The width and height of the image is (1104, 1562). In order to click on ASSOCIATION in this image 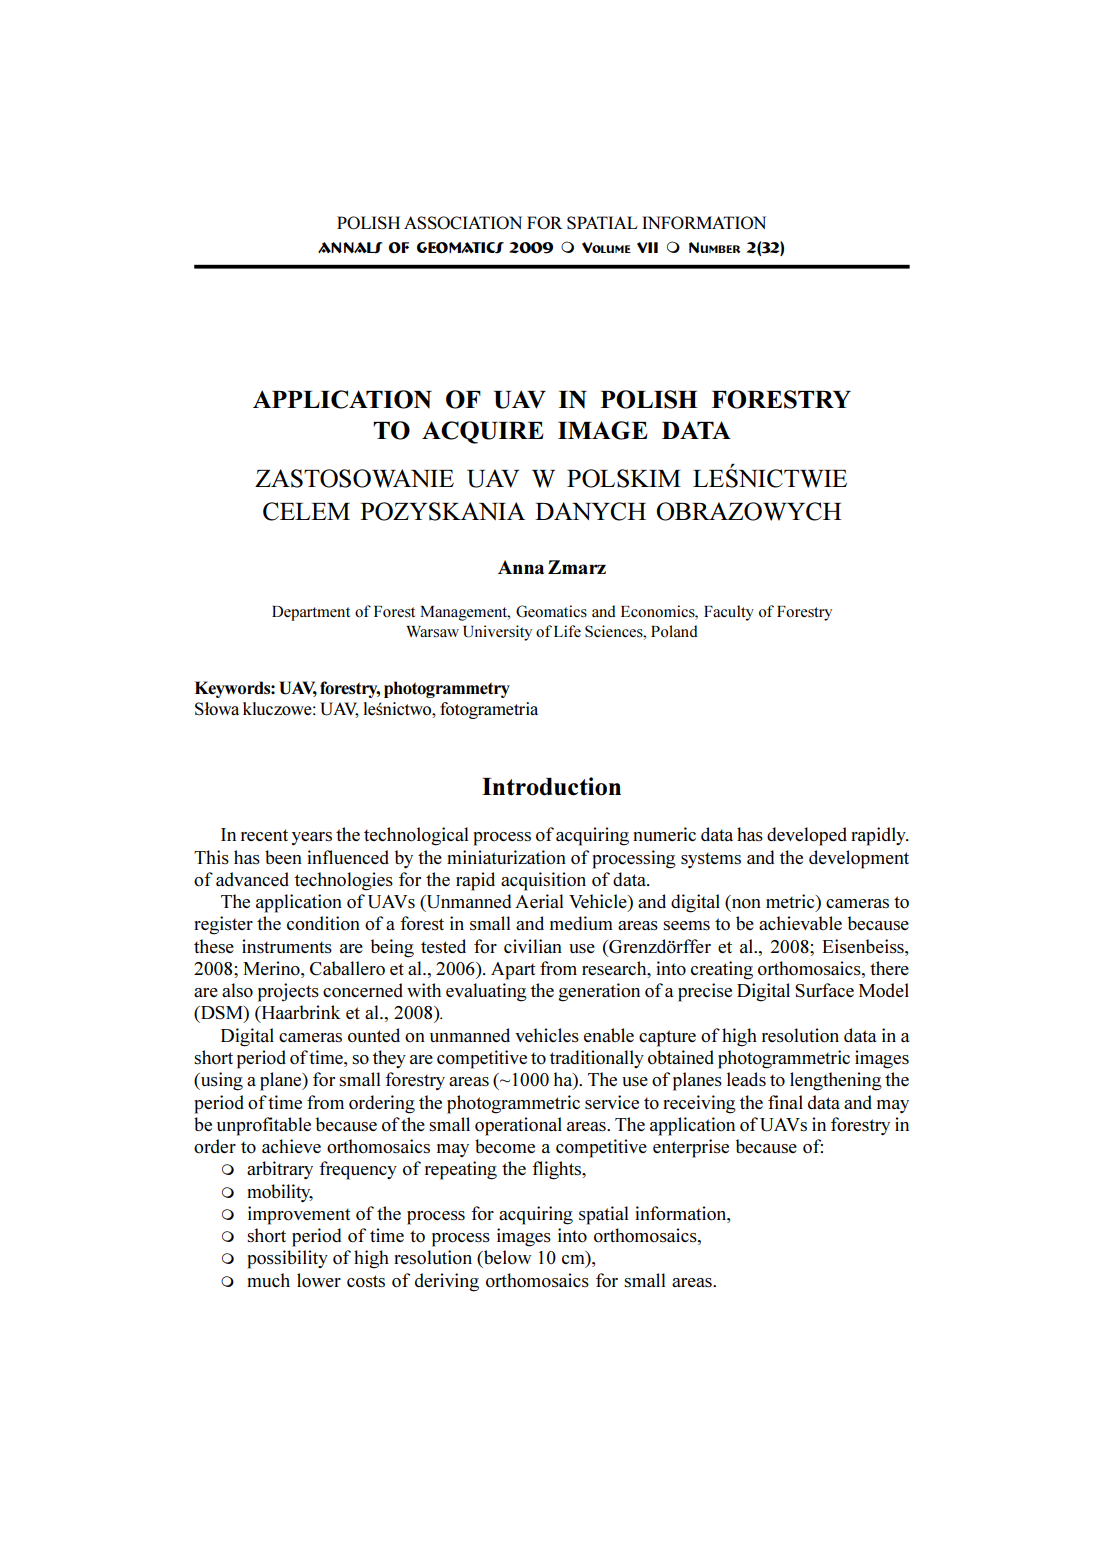, I will do `click(463, 223)`.
